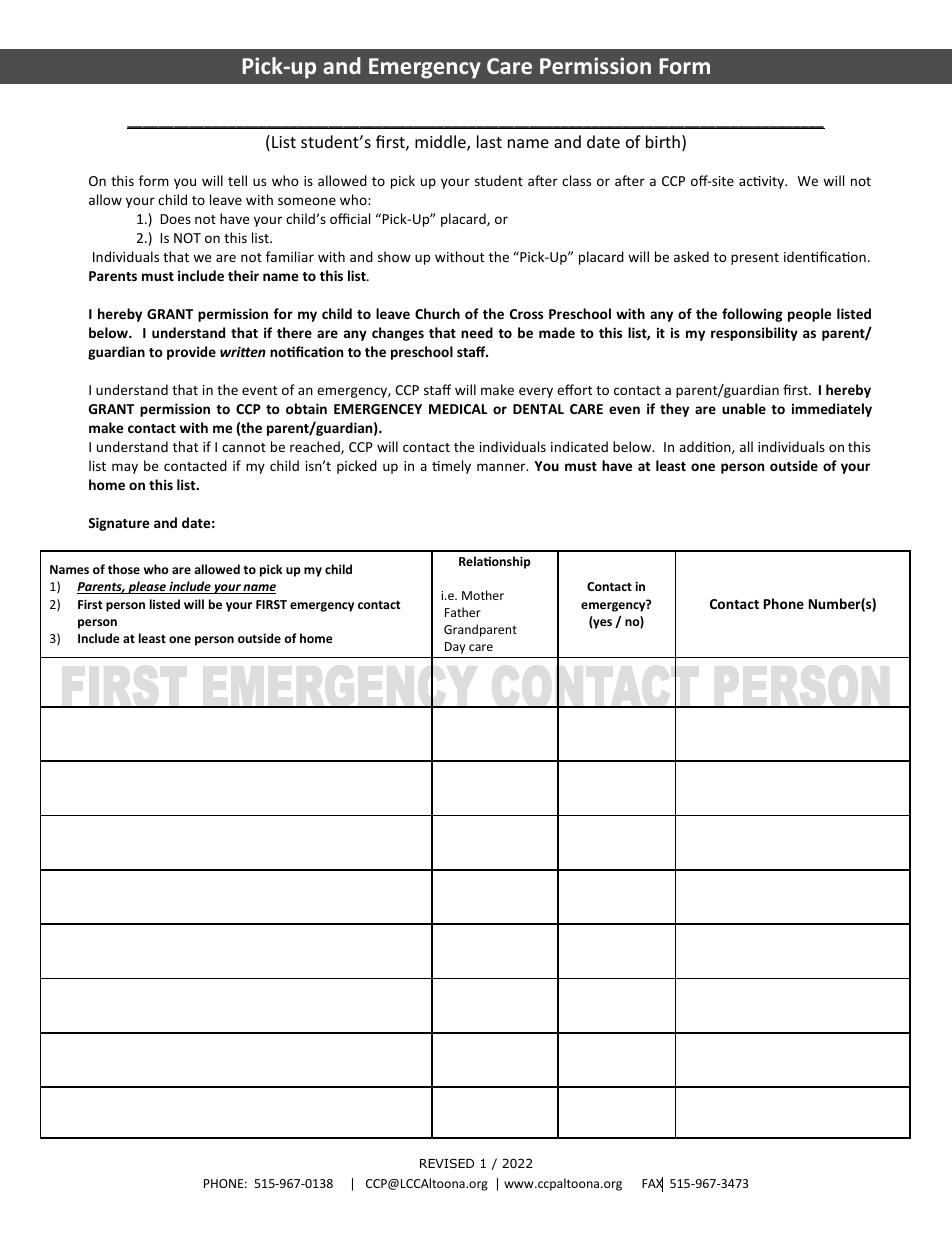 This document has width=952, height=1233. Describe the element at coordinates (483, 595) in the document. I see `Mother` at that location.
